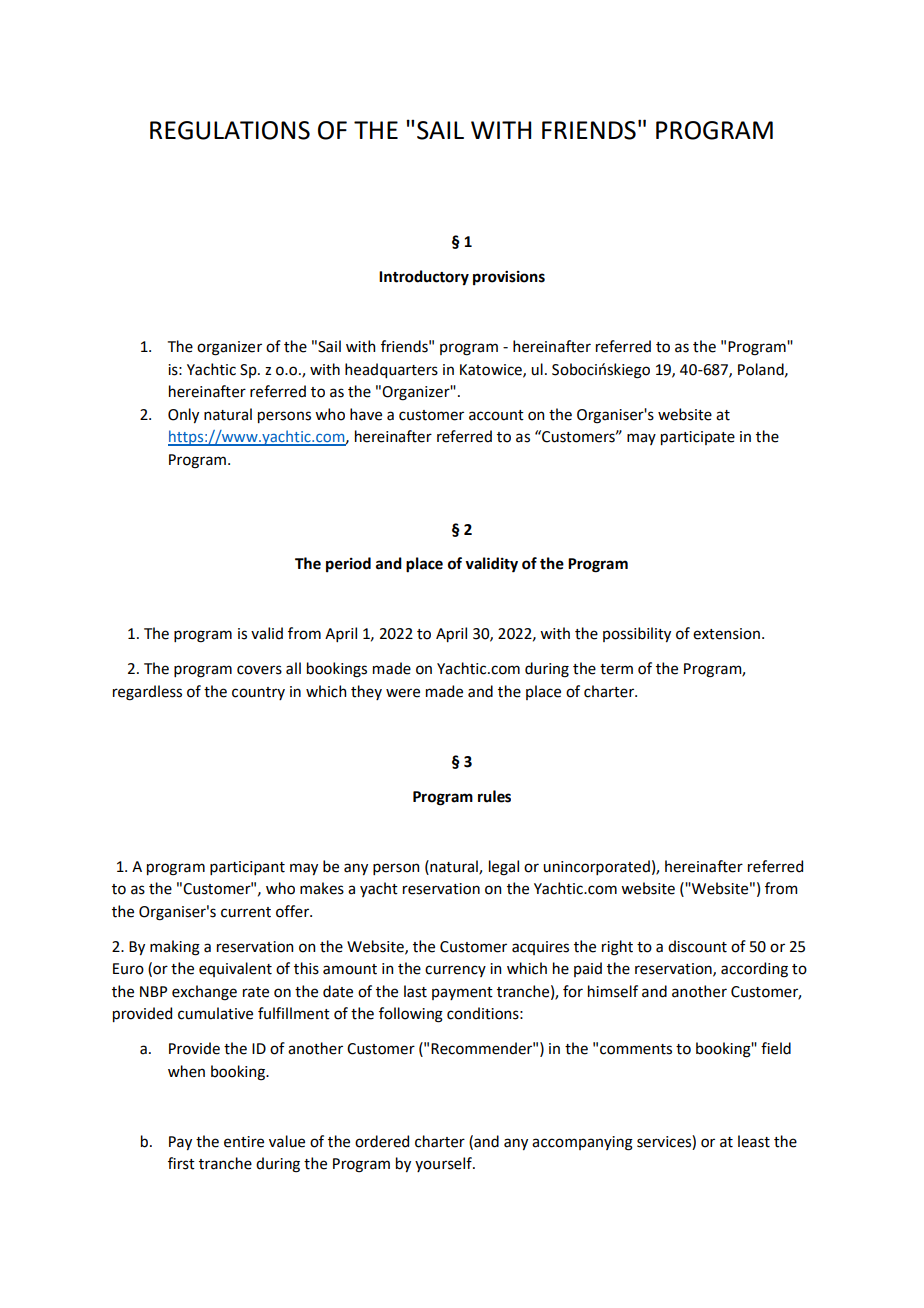 Image resolution: width=924 pixels, height=1308 pixels. What do you see at coordinates (403, 693) in the image?
I see `were` at bounding box center [403, 693].
